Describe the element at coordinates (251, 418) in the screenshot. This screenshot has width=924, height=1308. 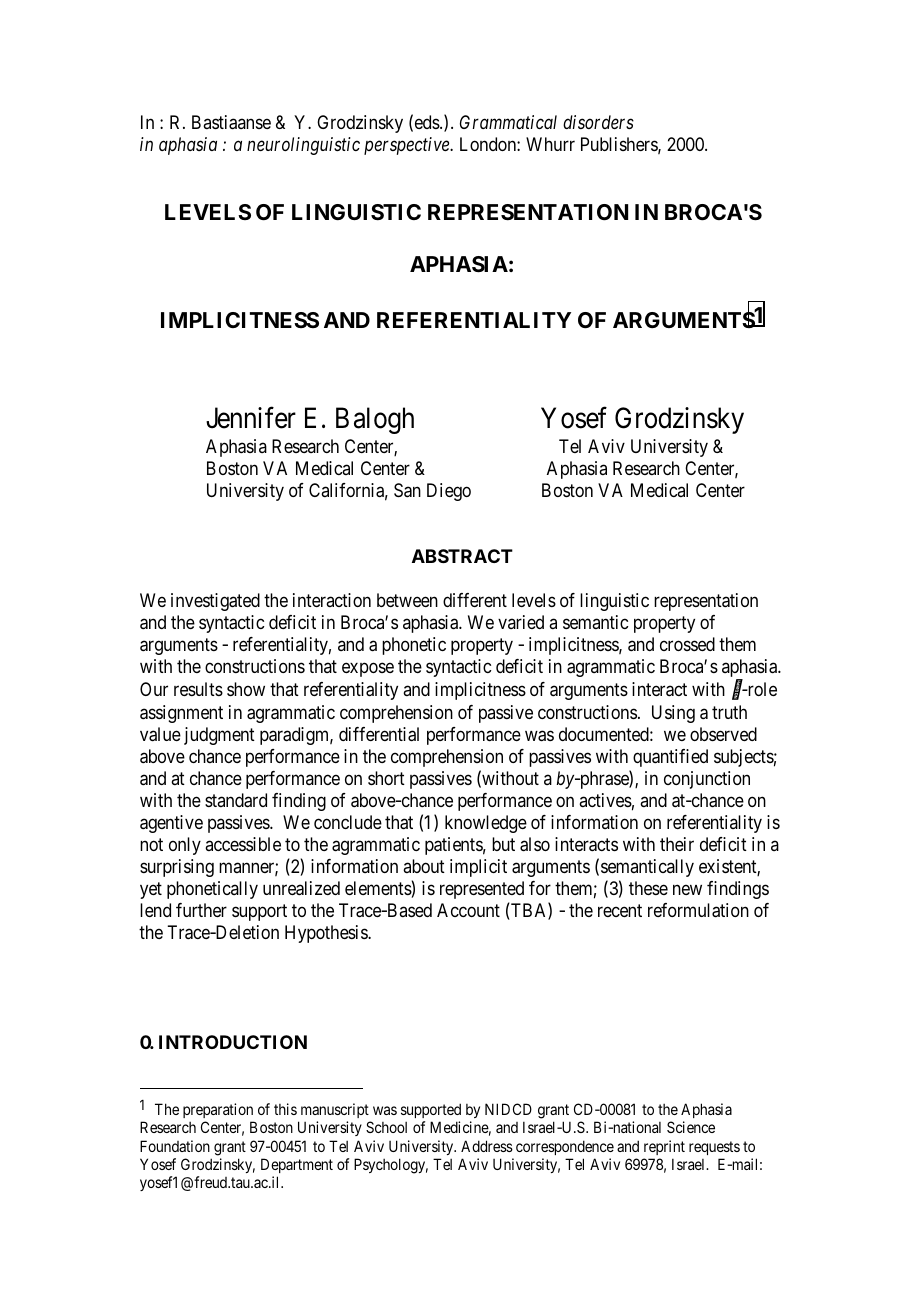
I see `Jennifer` at that location.
